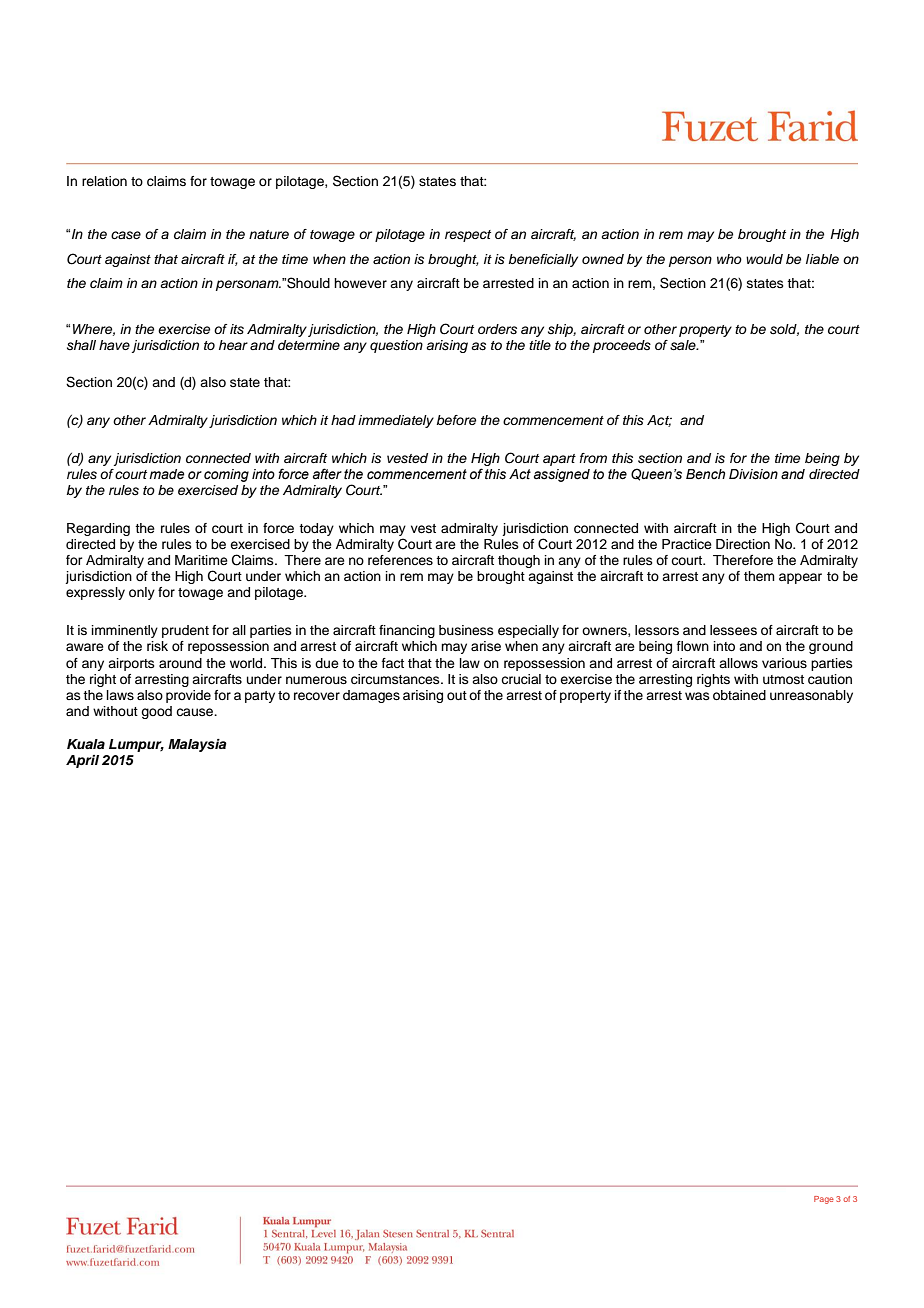  I want to click on Direction, so click(743, 544).
